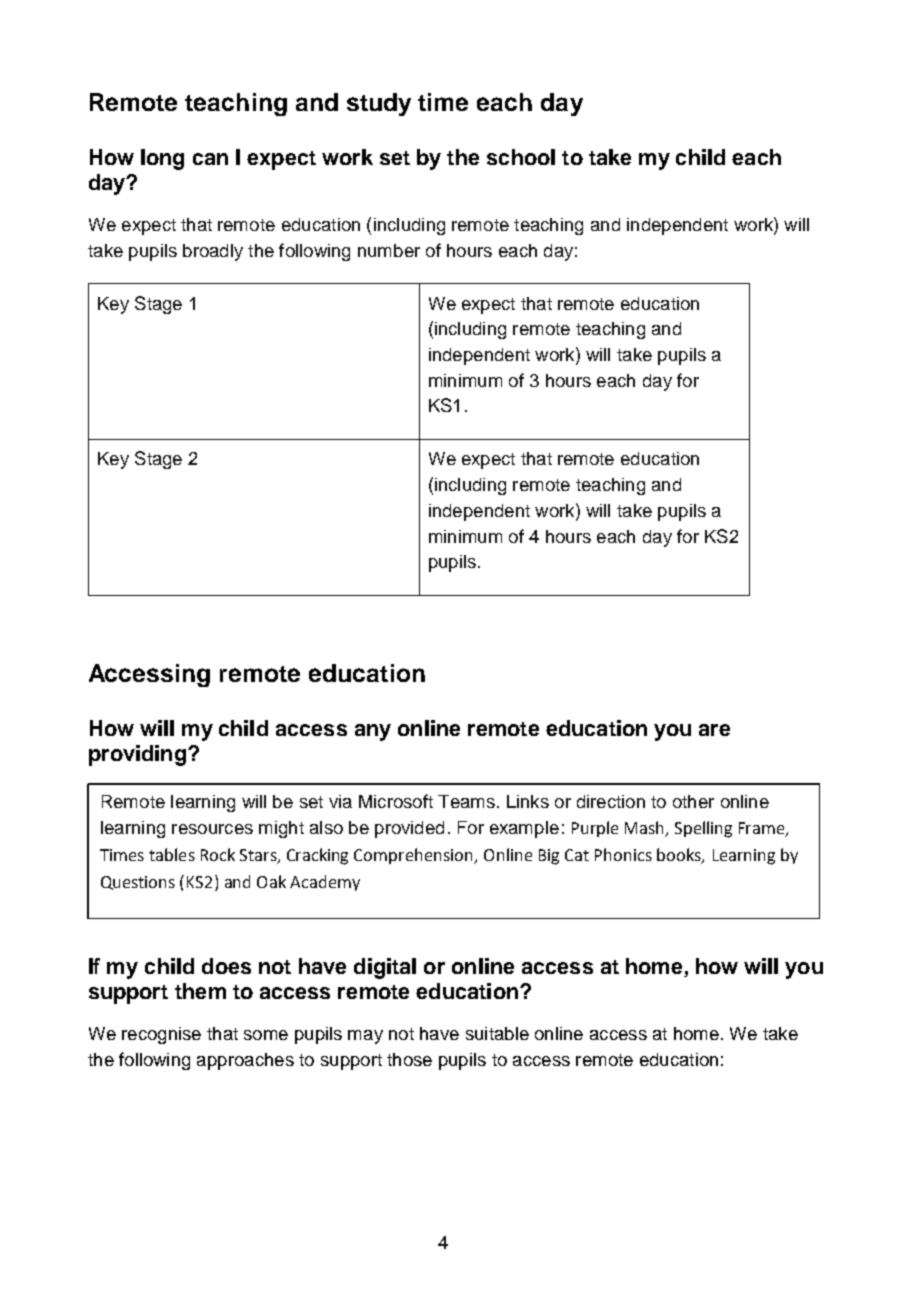  I want to click on providing, so click(137, 755).
